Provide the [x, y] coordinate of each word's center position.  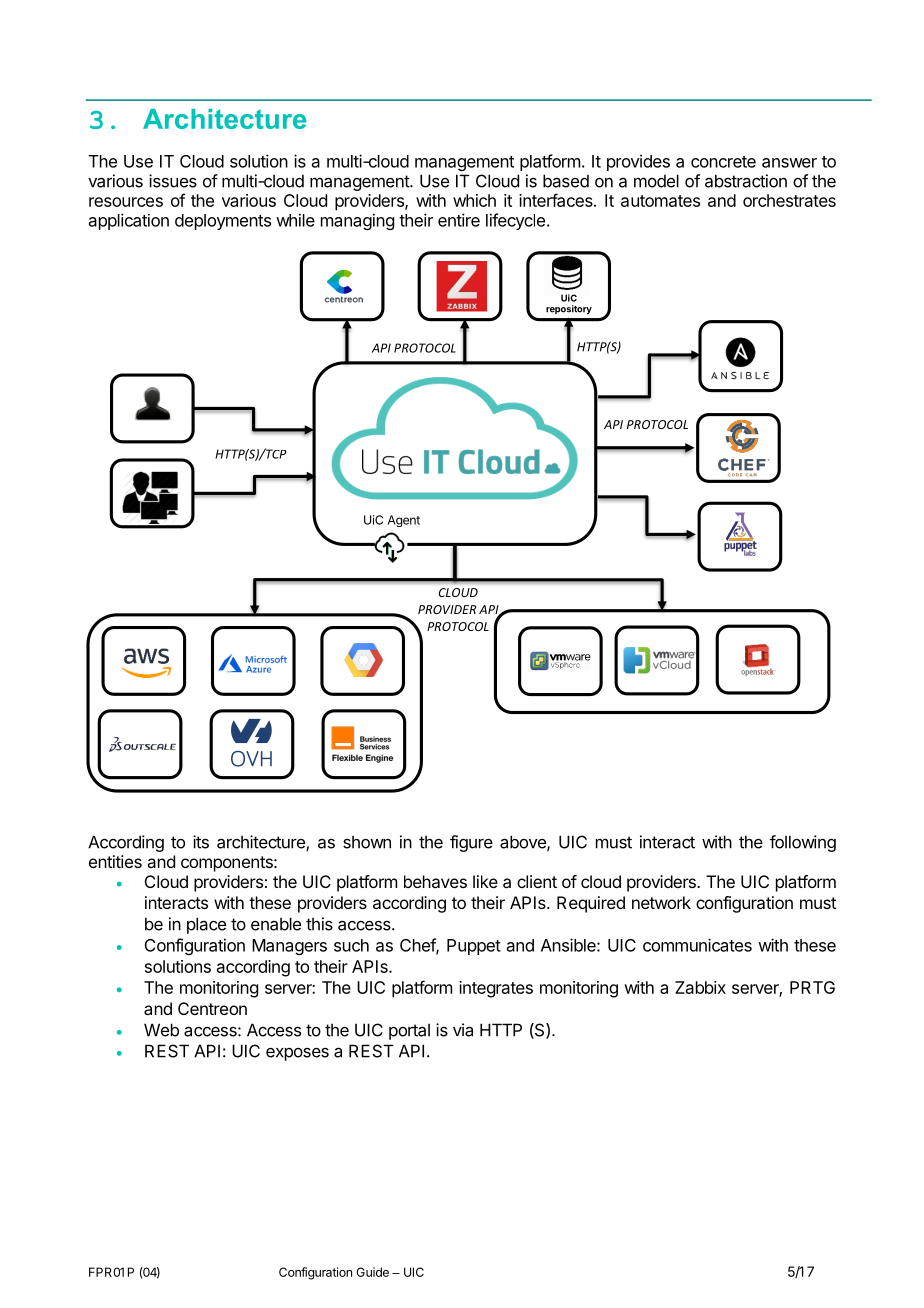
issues [173, 181]
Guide [372, 1272]
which [474, 200]
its [201, 842]
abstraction [746, 181]
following [803, 843]
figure [471, 843]
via [463, 1030]
